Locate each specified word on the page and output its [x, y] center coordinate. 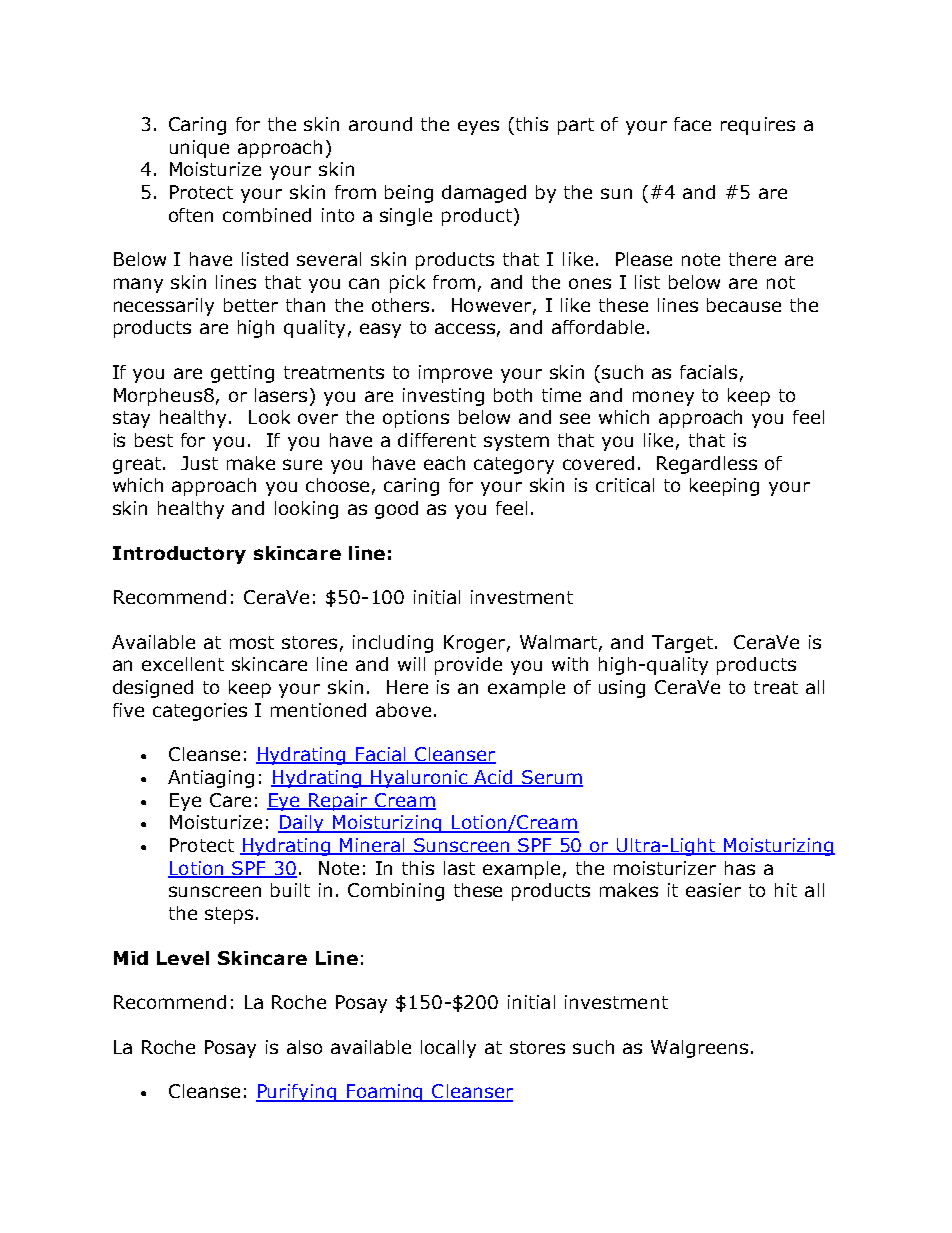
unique [199, 149]
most [252, 642]
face [692, 124]
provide [468, 666]
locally [448, 1049]
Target [684, 644]
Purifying [297, 1093]
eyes [478, 127]
